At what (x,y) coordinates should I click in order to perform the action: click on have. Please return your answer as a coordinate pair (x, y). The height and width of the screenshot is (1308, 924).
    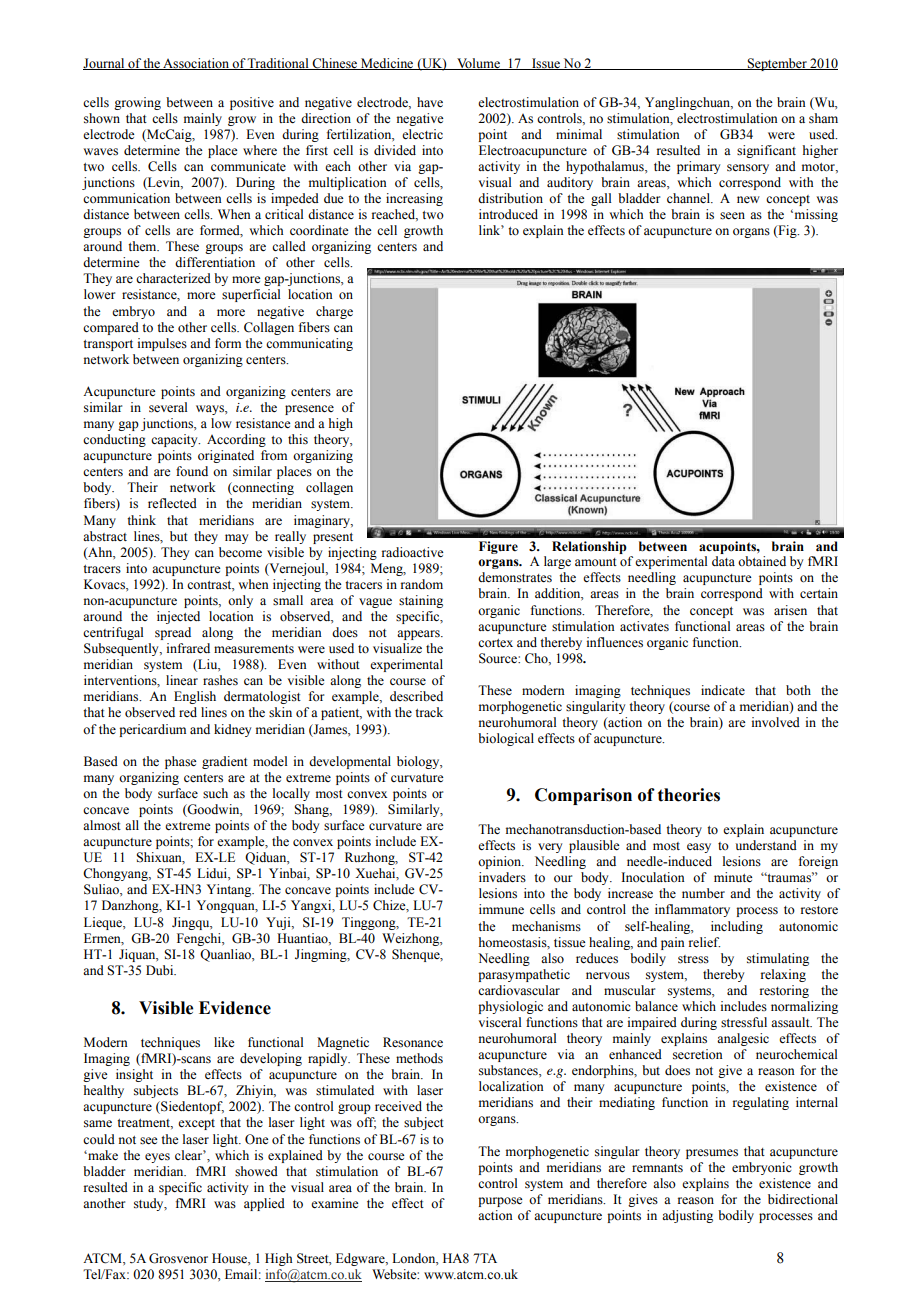
    Looking at the image, I should click on (430, 102).
